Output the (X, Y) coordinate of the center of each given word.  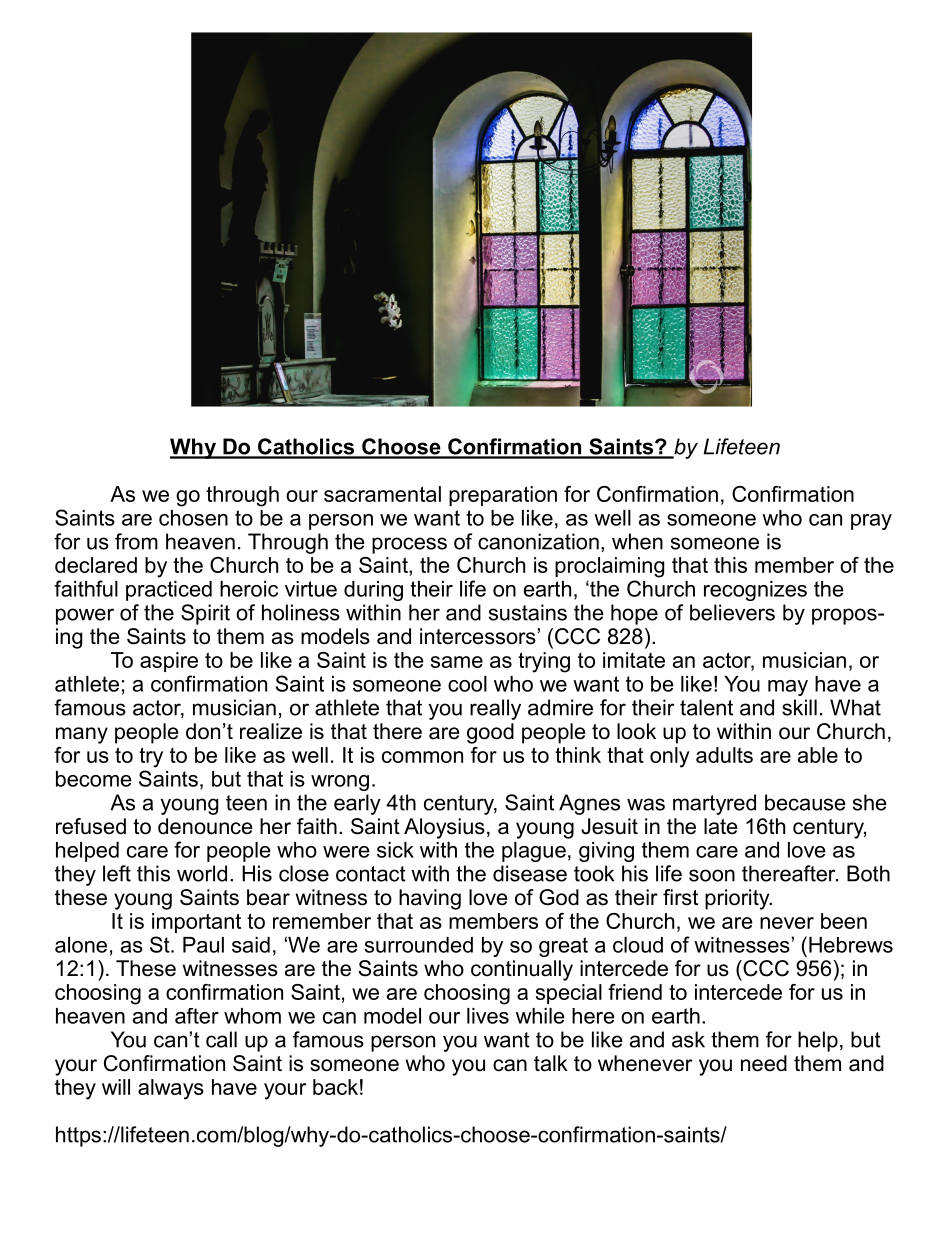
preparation (503, 496)
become (94, 779)
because (805, 802)
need (764, 1063)
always (171, 1089)
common (422, 757)
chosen (193, 518)
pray (871, 522)
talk (551, 1063)
